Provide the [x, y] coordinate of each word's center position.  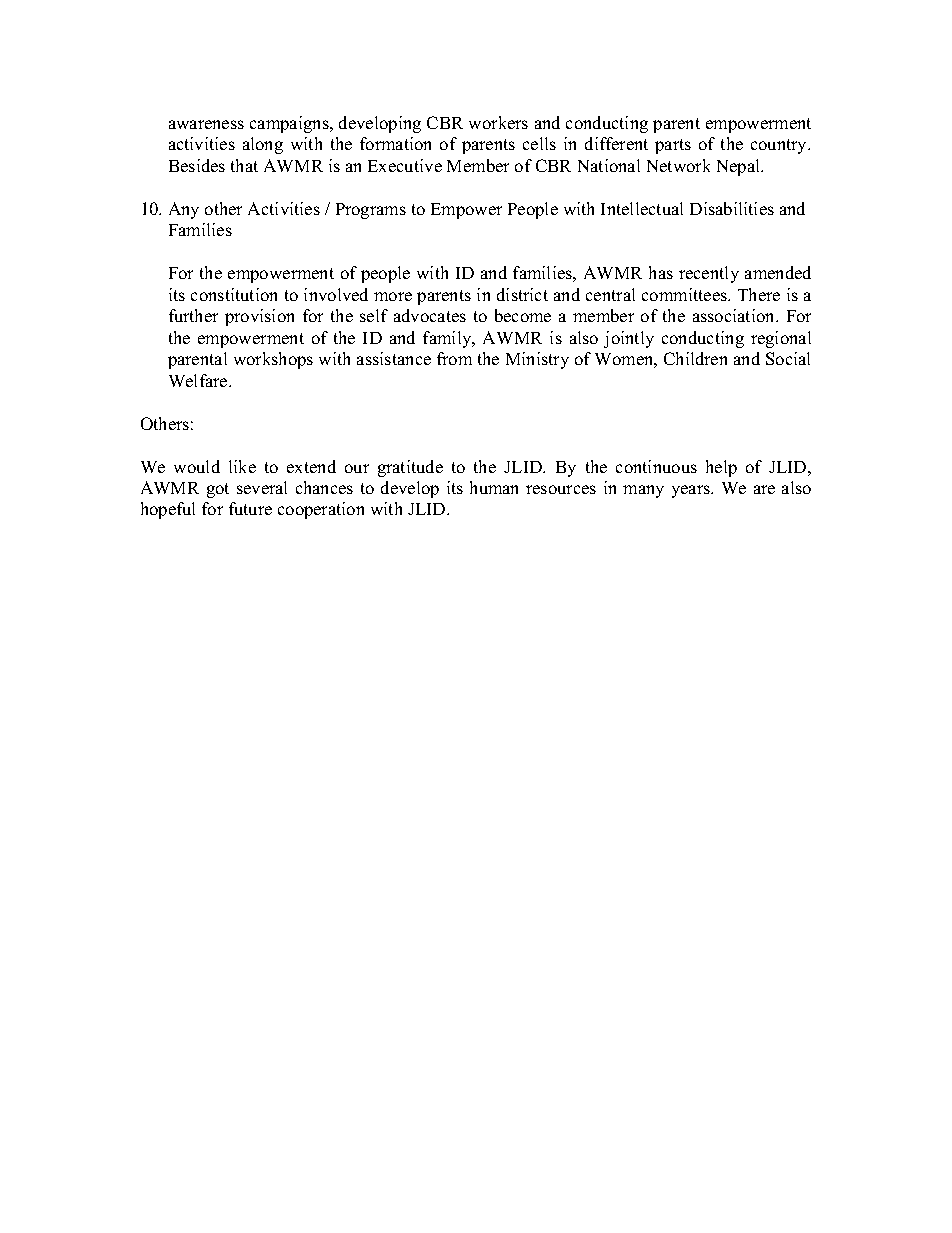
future [250, 508]
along [263, 145]
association [735, 315]
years [692, 491]
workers [498, 122]
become [523, 315]
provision [259, 317]
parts [673, 146]
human [494, 487]
